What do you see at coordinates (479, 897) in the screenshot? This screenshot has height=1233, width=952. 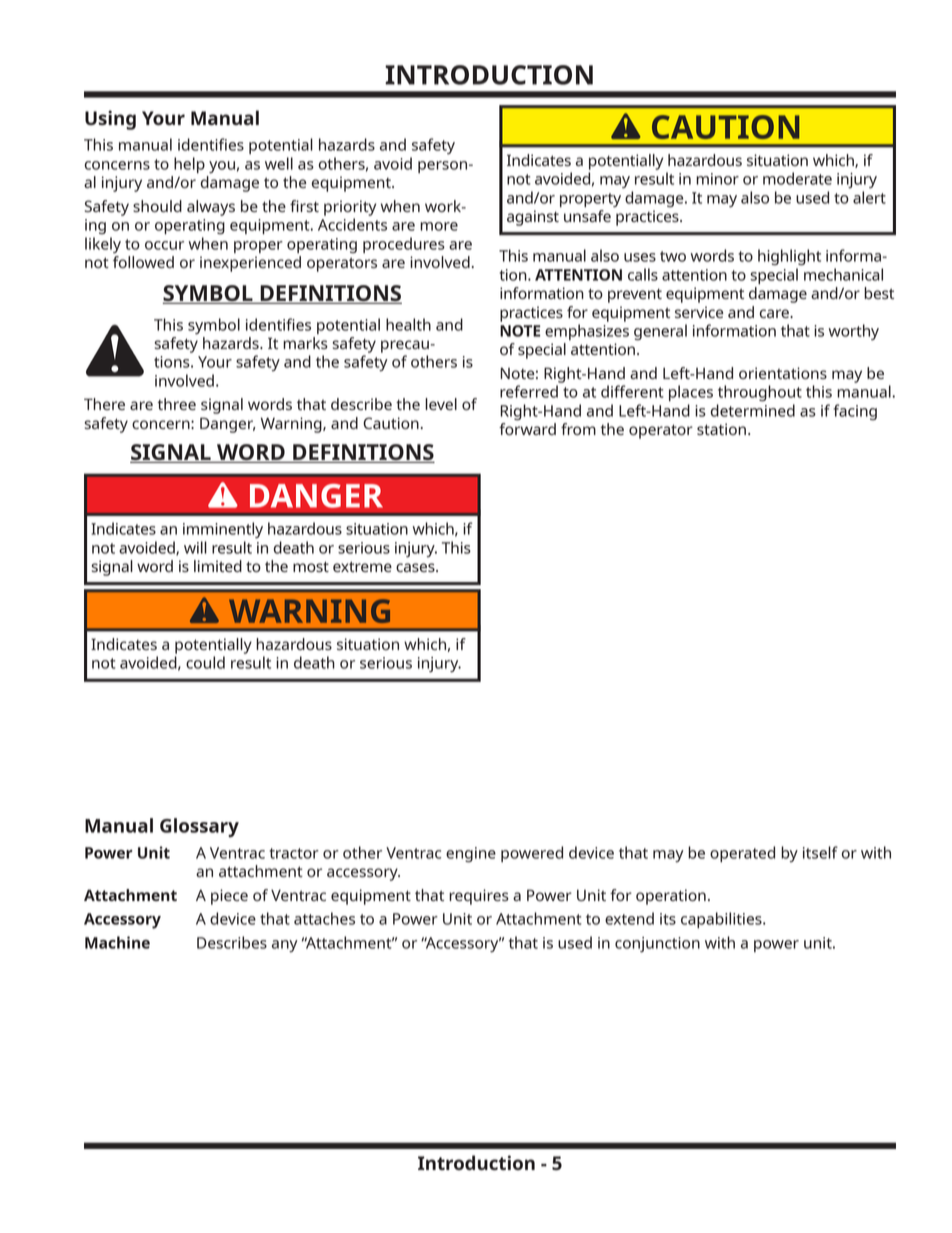 I see `requires` at bounding box center [479, 897].
